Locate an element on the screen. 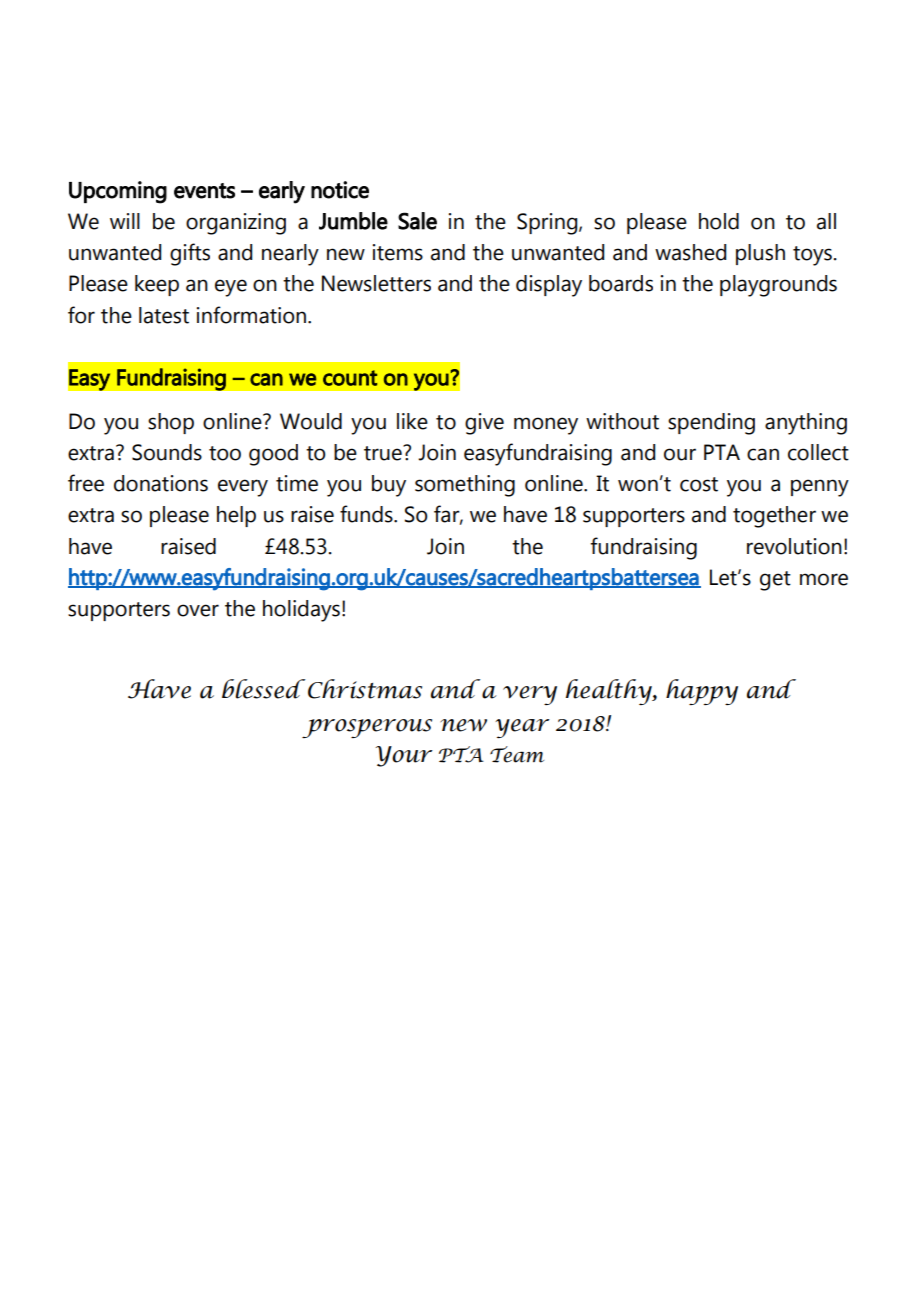  over is located at coordinates (198, 610).
